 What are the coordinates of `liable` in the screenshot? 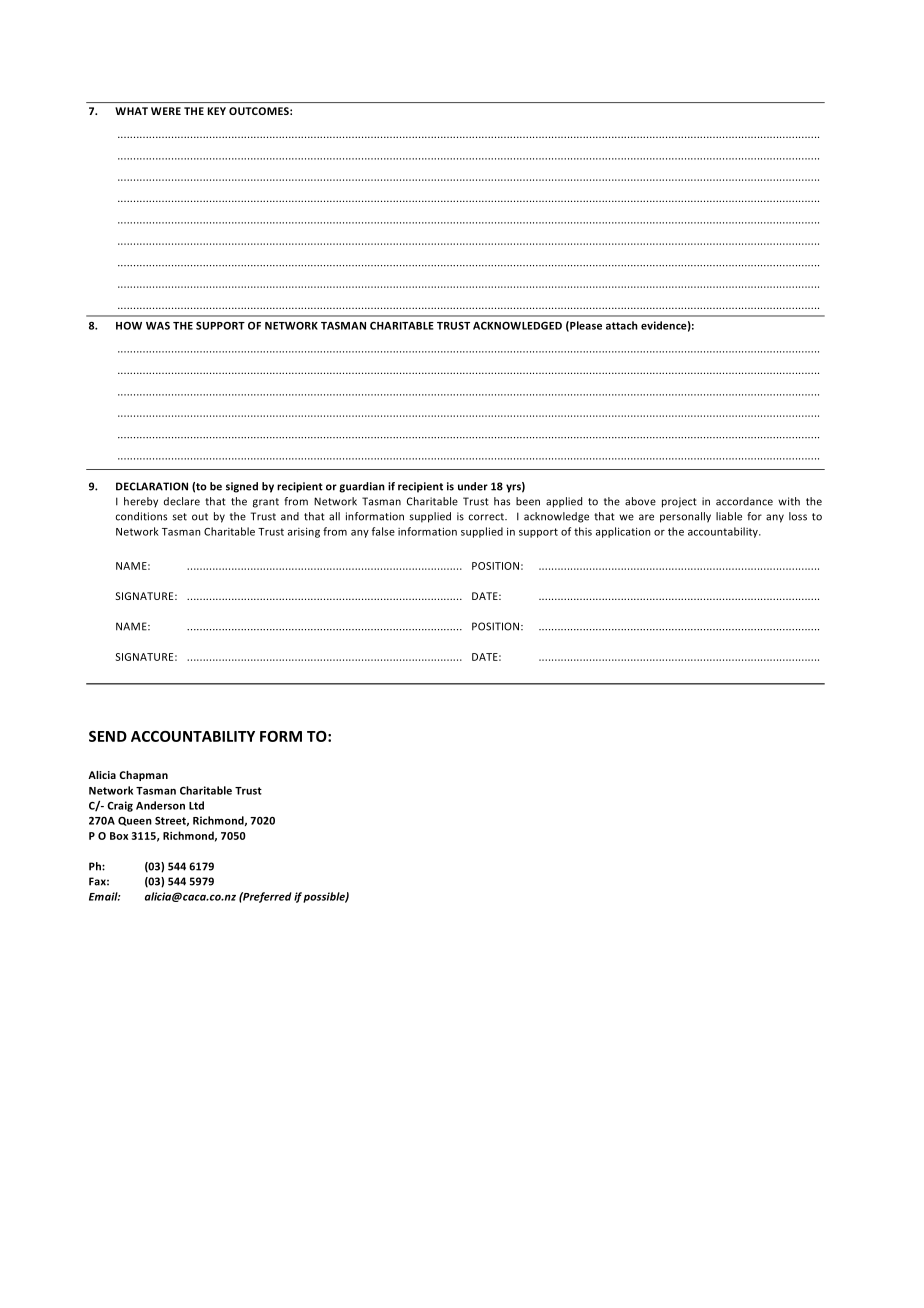 It's located at (729, 516).
